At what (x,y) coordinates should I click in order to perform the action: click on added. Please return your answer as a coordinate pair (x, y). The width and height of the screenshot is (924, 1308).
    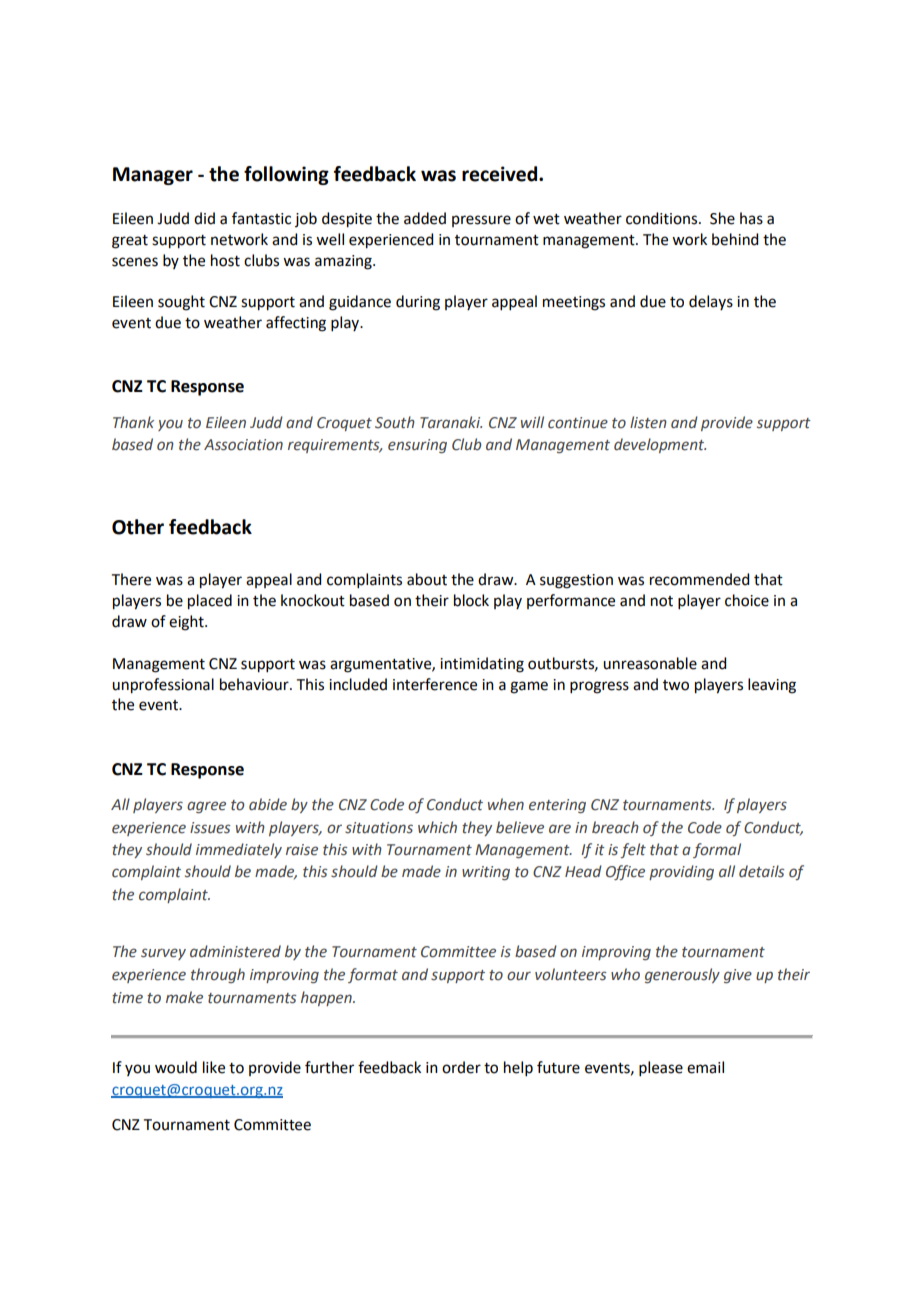
    Looking at the image, I should click on (425, 218).
